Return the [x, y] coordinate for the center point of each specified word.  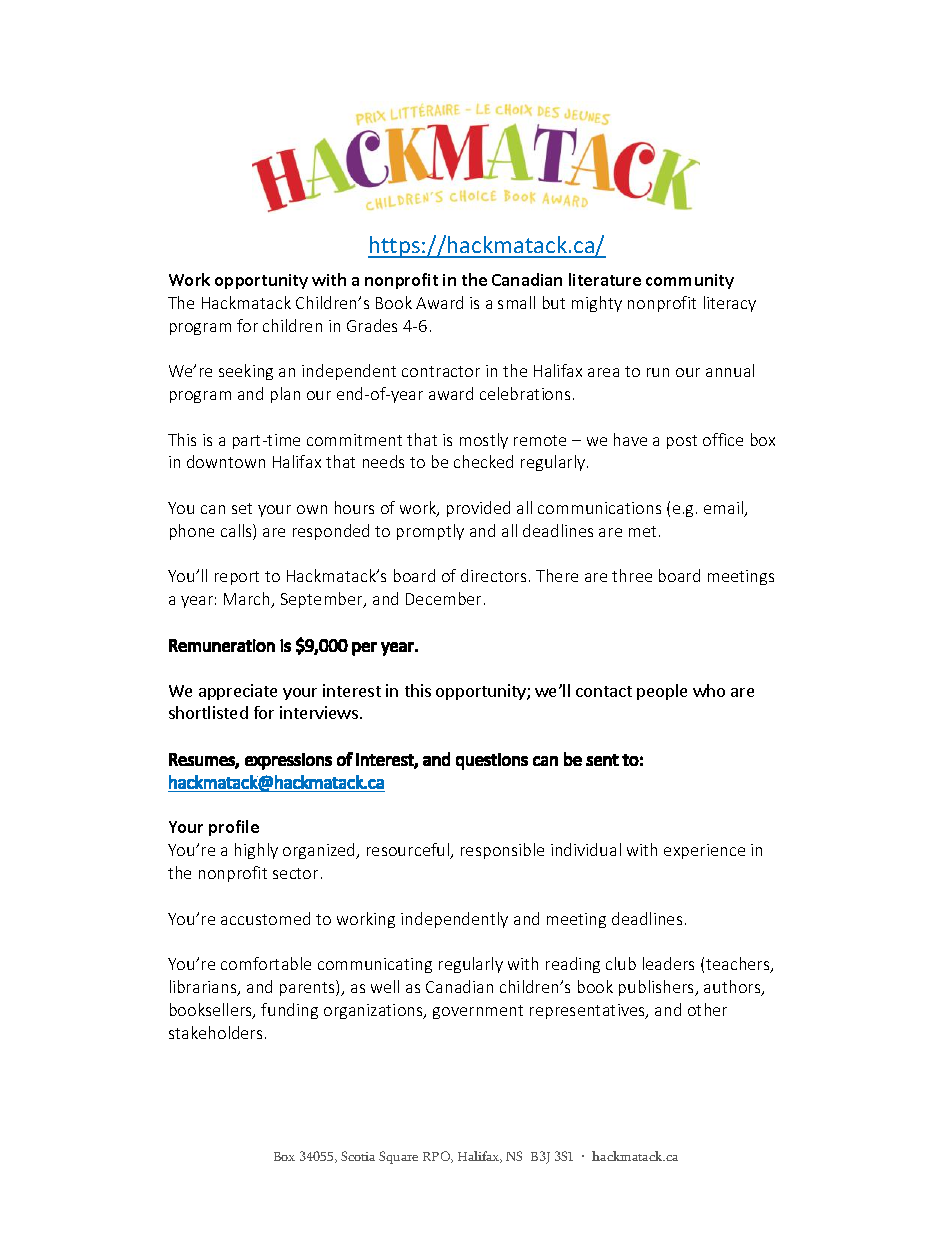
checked [483, 461]
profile [234, 828]
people [662, 692]
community [690, 281]
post [682, 442]
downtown [226, 461]
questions [492, 761]
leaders [668, 963]
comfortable [266, 963]
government [478, 1012]
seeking [246, 372]
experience [704, 851]
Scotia [358, 1156]
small [516, 302]
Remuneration [222, 645]
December [443, 598]
